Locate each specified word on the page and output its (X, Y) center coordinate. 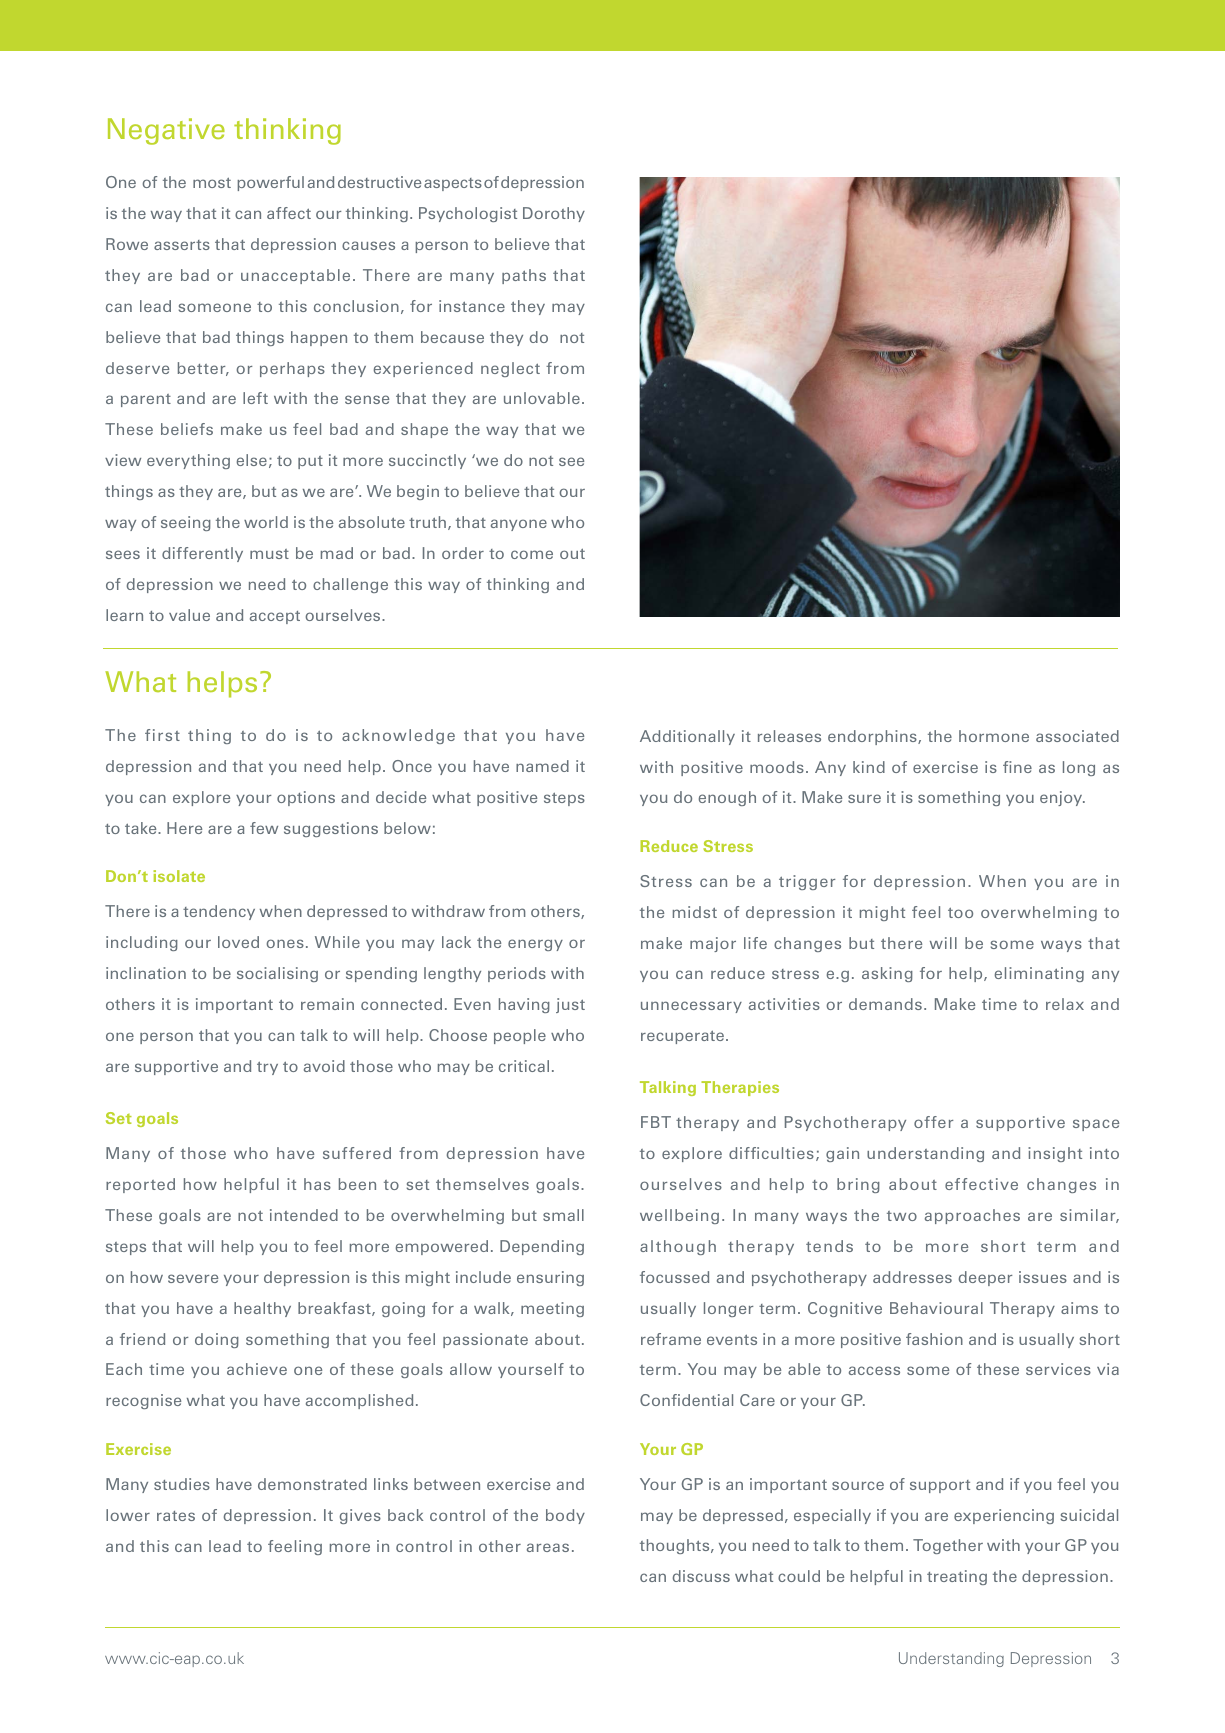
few (264, 828)
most (212, 182)
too (960, 912)
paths (524, 276)
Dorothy (554, 214)
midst (695, 912)
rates (176, 1516)
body (565, 1516)
